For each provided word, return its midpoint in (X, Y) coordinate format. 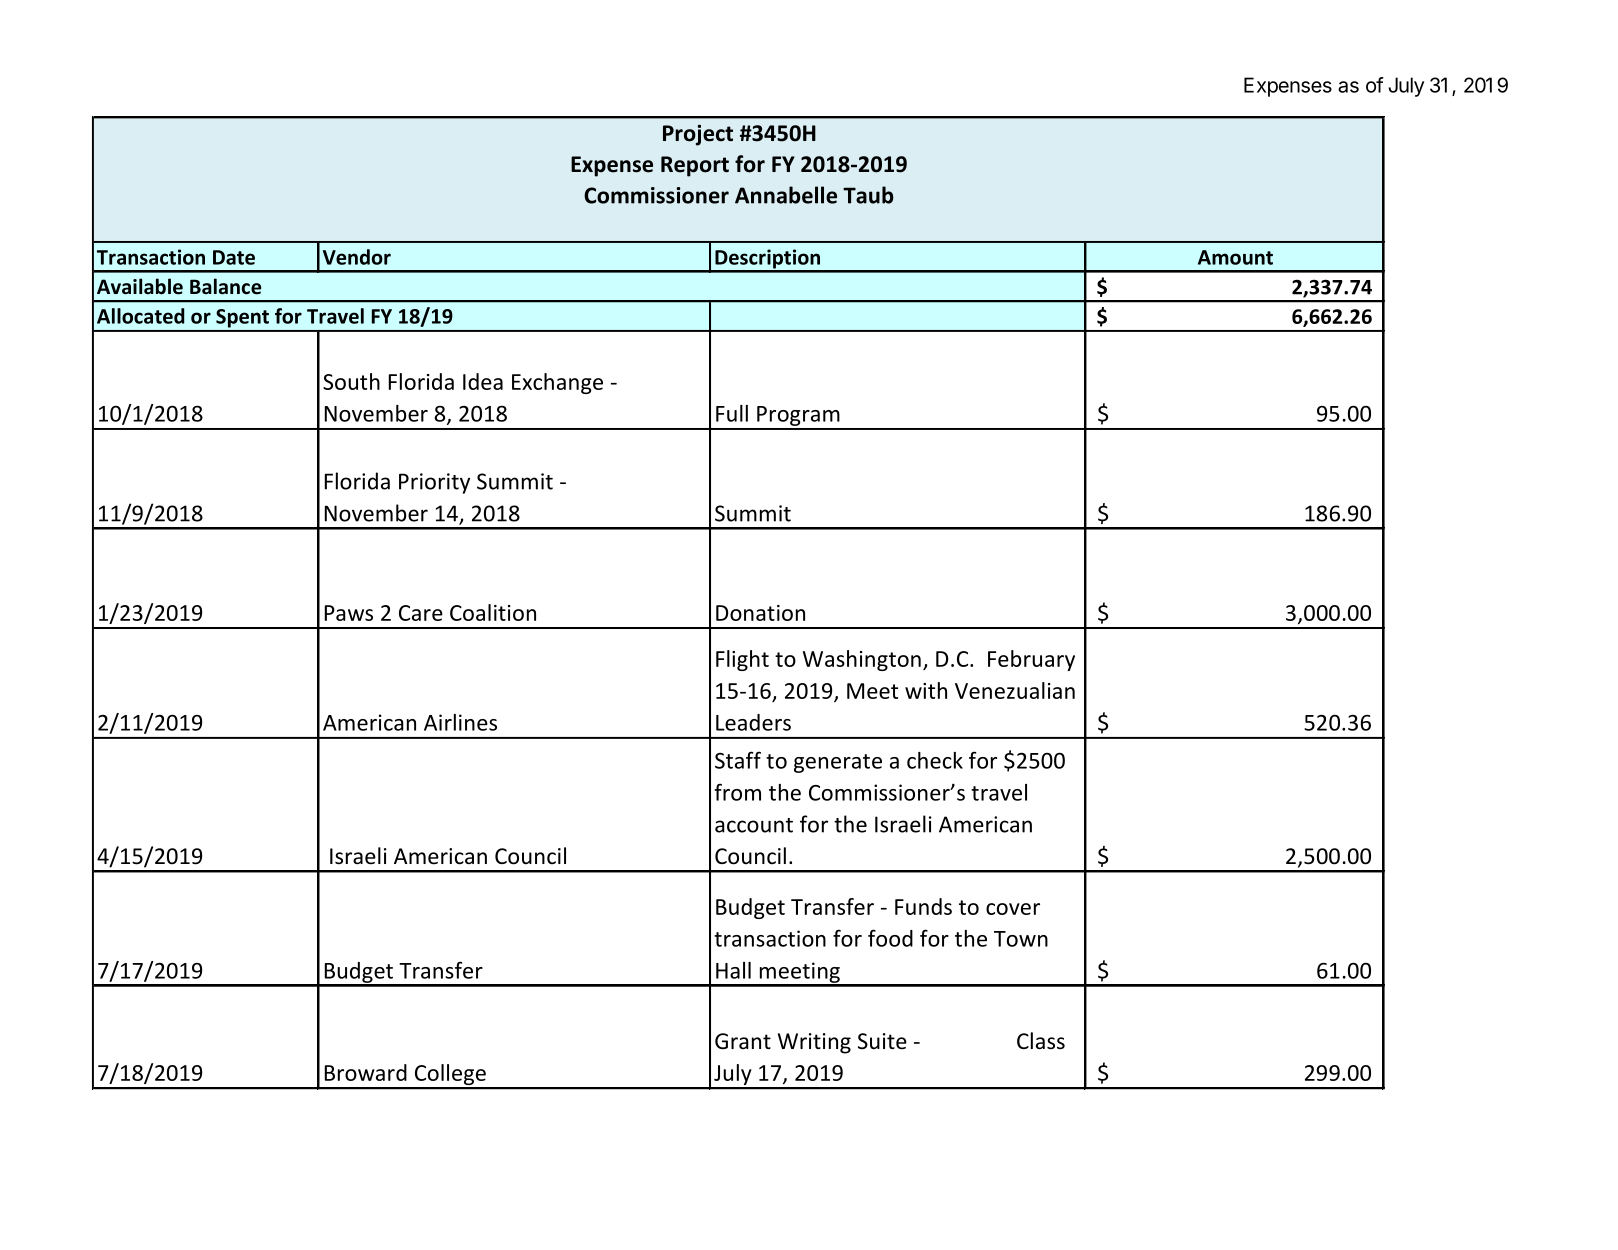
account (754, 825)
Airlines (460, 722)
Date (234, 257)
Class (1041, 1041)
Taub (868, 195)
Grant (743, 1041)
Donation (760, 613)
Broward (366, 1072)
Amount (1235, 257)
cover (1013, 909)
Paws (349, 613)
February (1031, 660)
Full (732, 413)
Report (695, 166)
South (351, 381)
